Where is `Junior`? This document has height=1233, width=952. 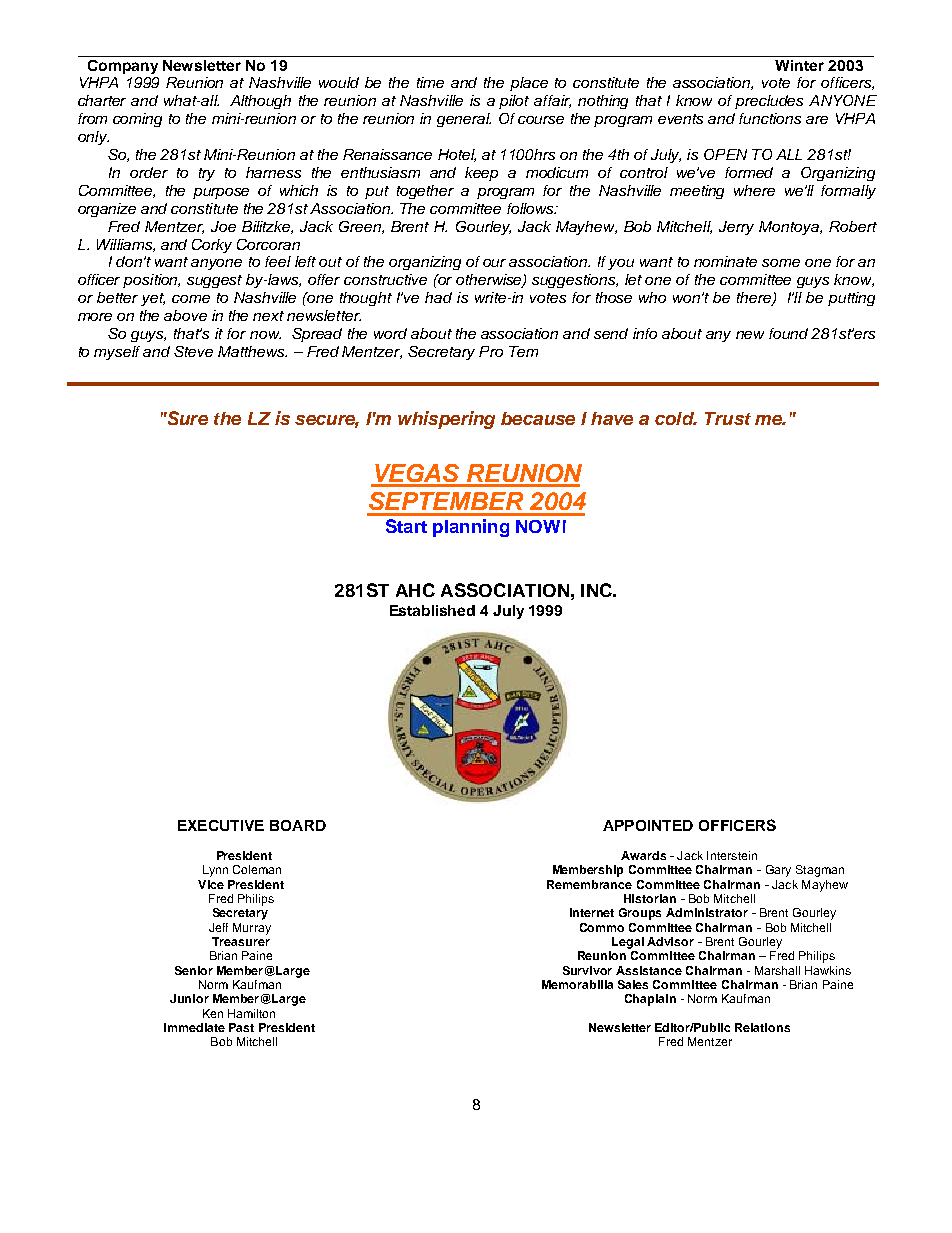 Junior is located at coordinates (189, 998).
